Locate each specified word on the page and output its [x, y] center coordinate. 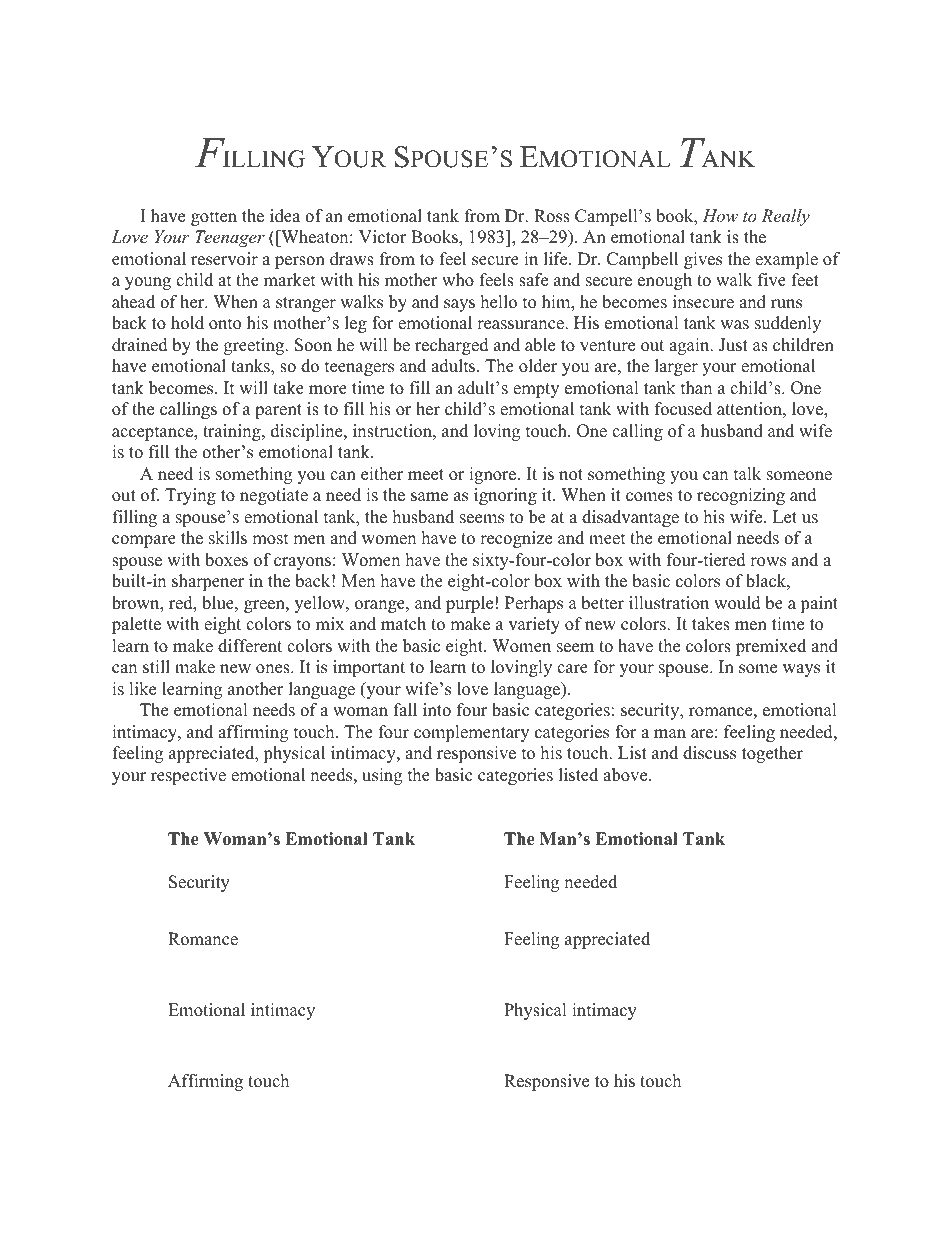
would [737, 603]
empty [536, 390]
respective [188, 776]
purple [469, 604]
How [720, 215]
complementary [471, 733]
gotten [214, 218]
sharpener [208, 582]
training [233, 432]
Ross [552, 216]
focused [683, 409]
